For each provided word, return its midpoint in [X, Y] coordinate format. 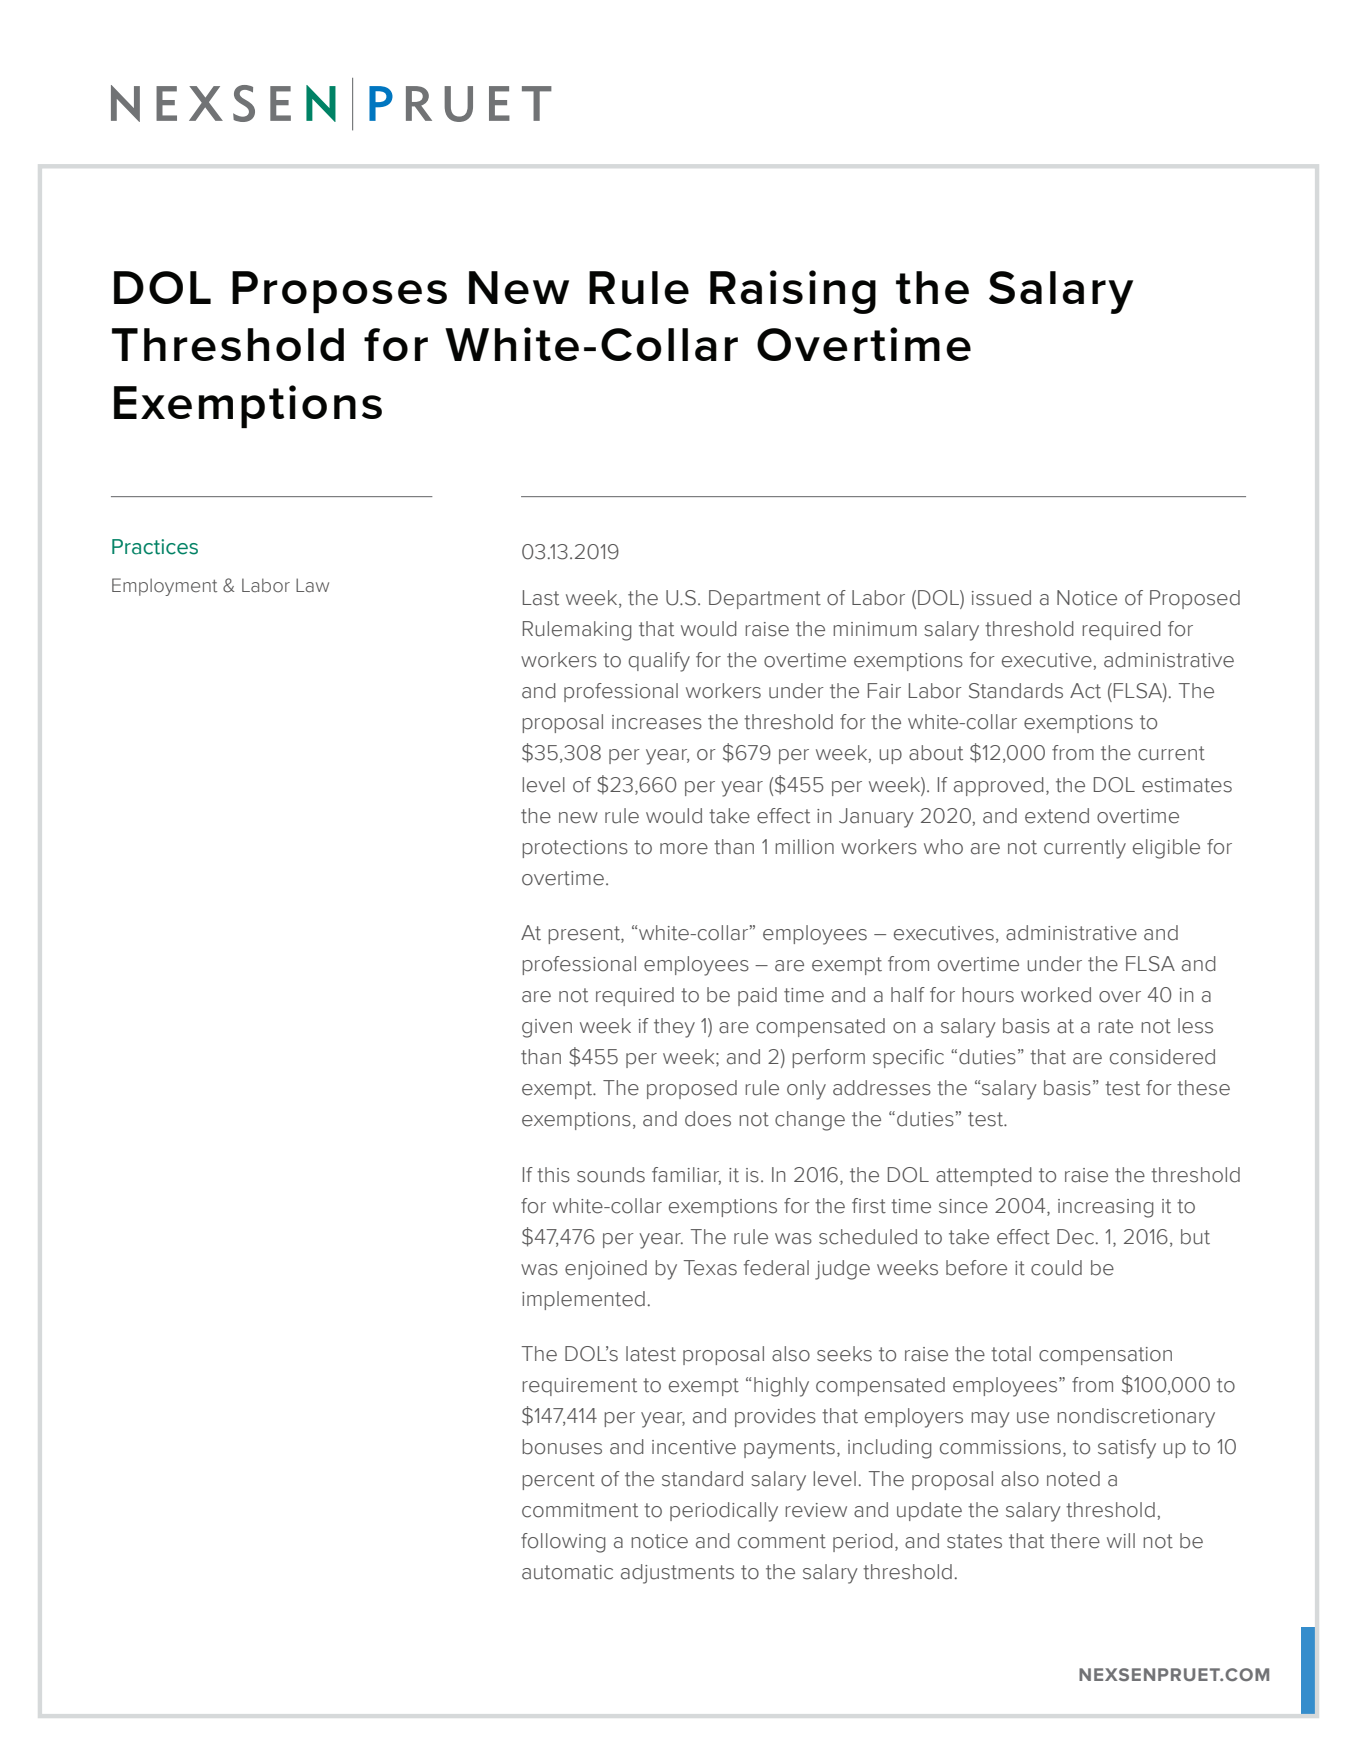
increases [657, 722]
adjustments [677, 1574]
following [563, 1543]
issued [1001, 598]
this [553, 1175]
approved [999, 786]
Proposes [339, 292]
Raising [793, 292]
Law [312, 585]
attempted [984, 1176]
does [708, 1119]
